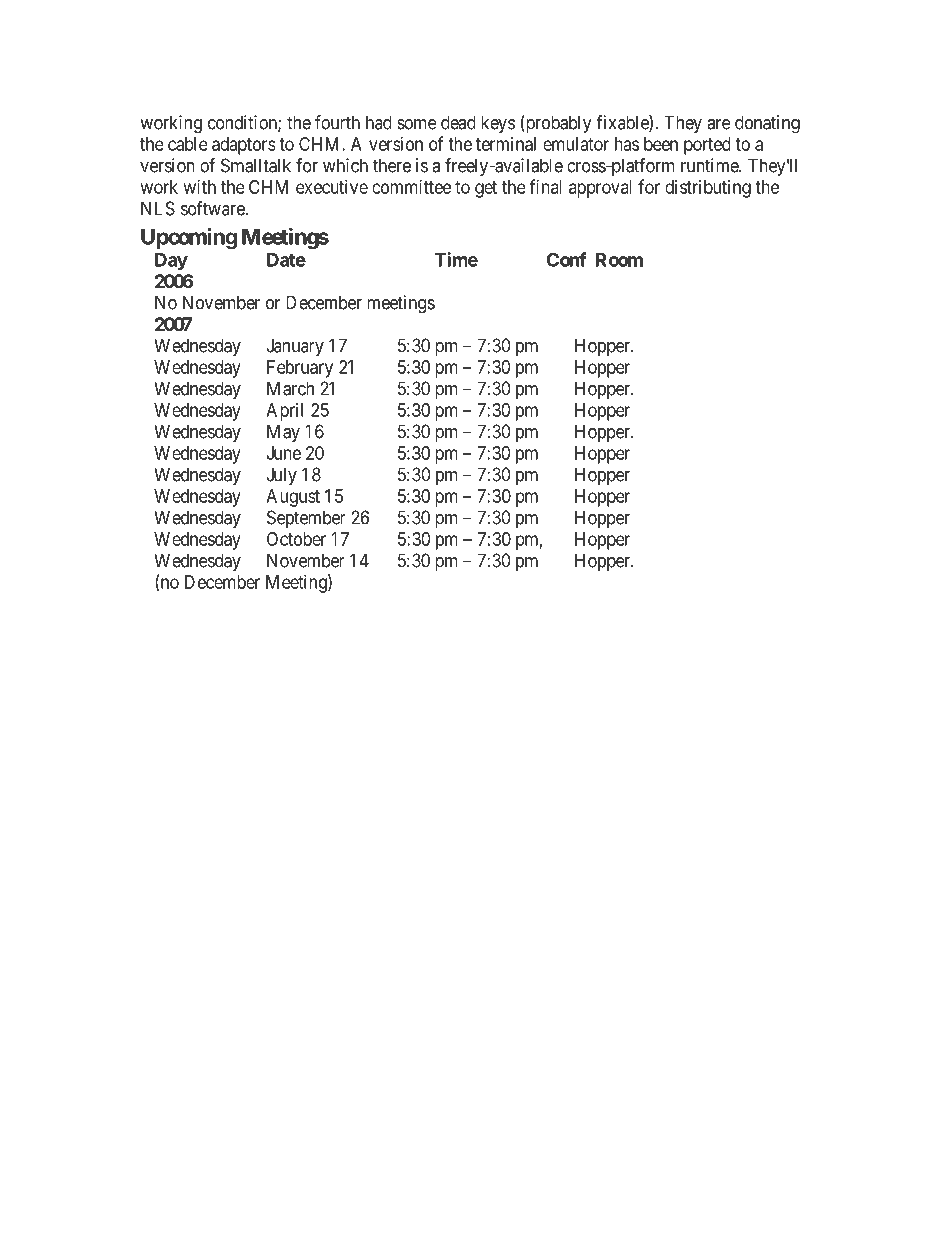 This document has width=952, height=1233. What do you see at coordinates (213, 208) in the document?
I see `software` at bounding box center [213, 208].
